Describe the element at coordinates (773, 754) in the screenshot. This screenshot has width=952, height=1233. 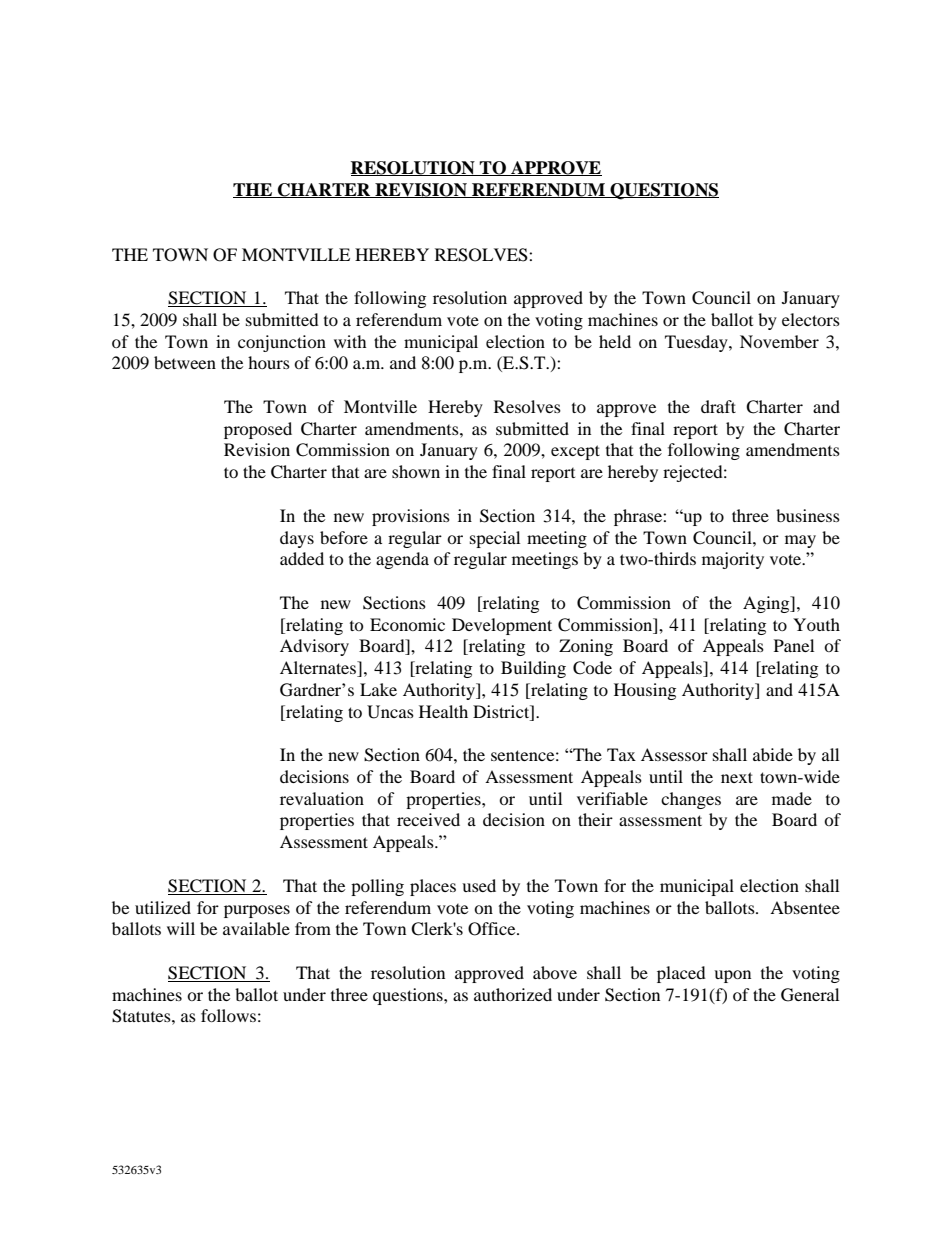
I see `abide` at that location.
